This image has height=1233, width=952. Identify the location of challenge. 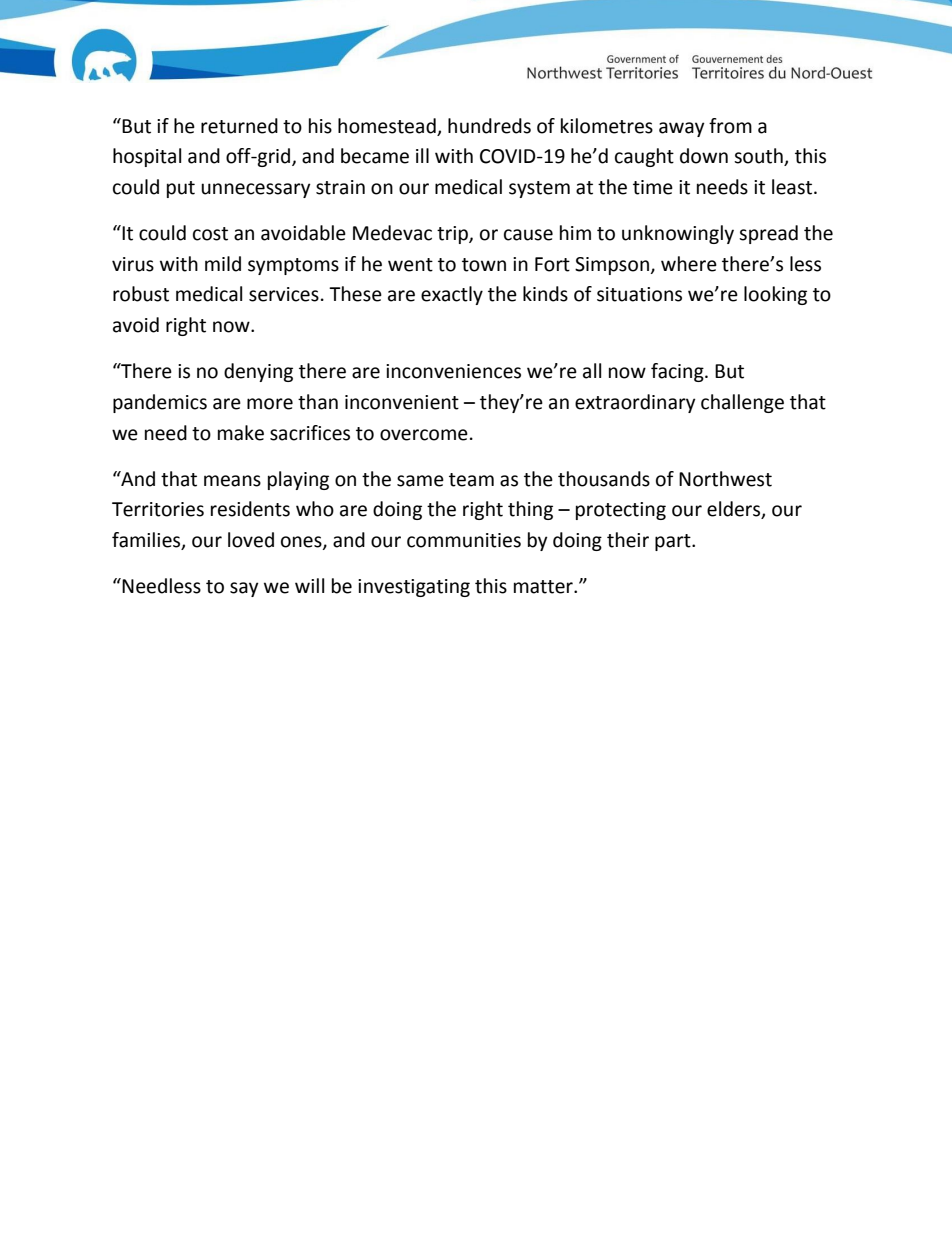
(742, 403).
